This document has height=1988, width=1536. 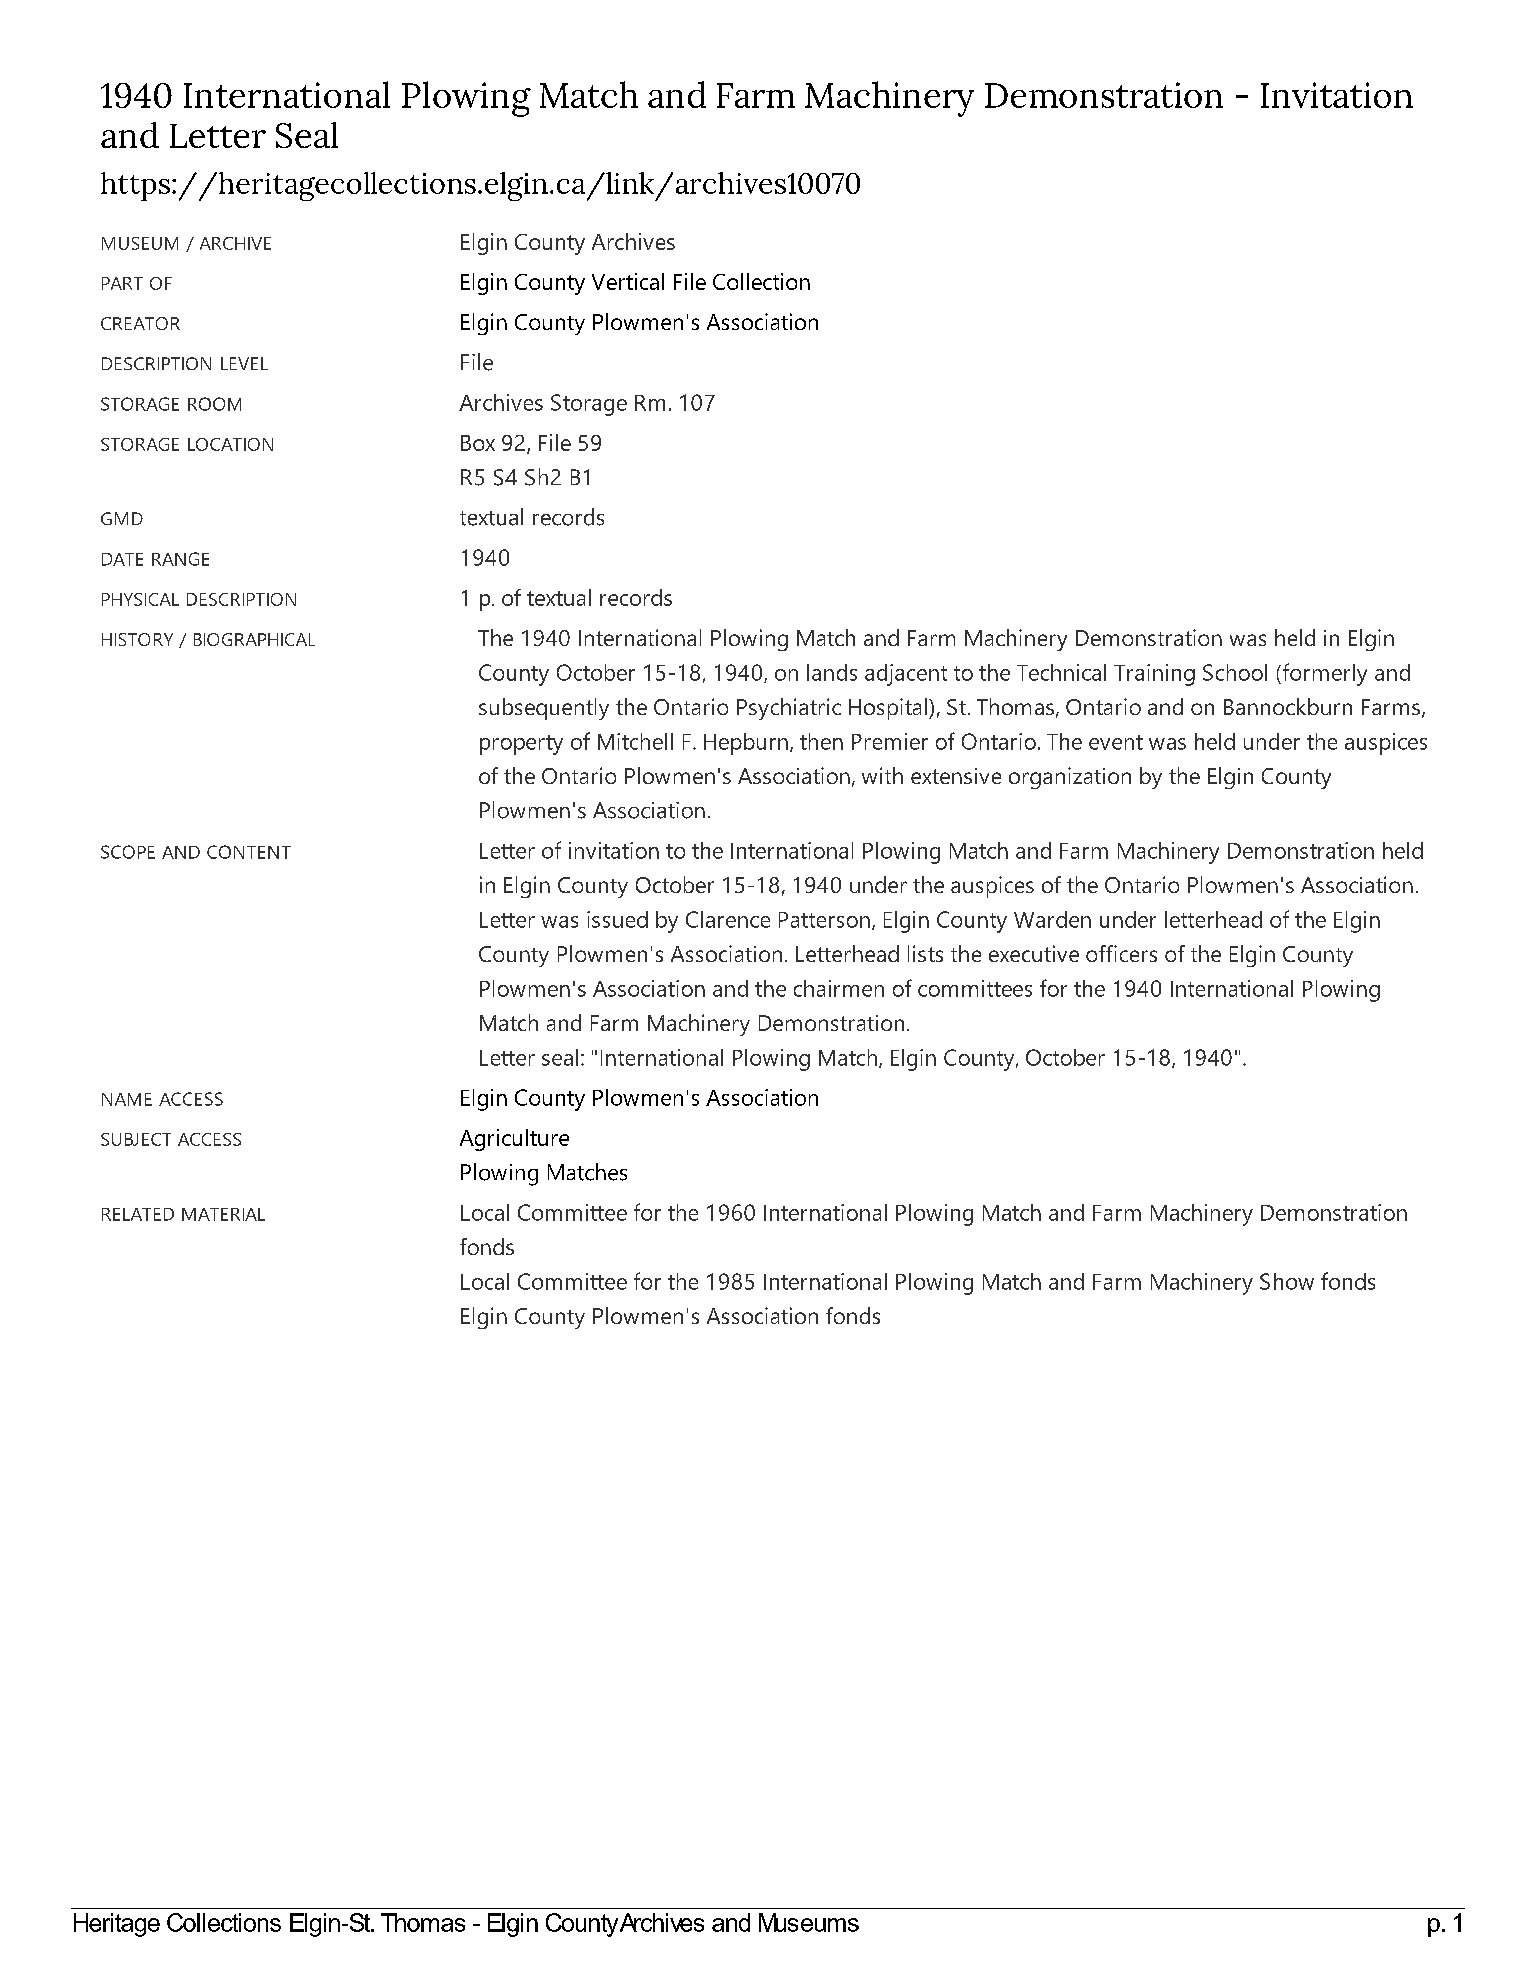 What do you see at coordinates (628, 281) in the document?
I see `Vertical` at bounding box center [628, 281].
